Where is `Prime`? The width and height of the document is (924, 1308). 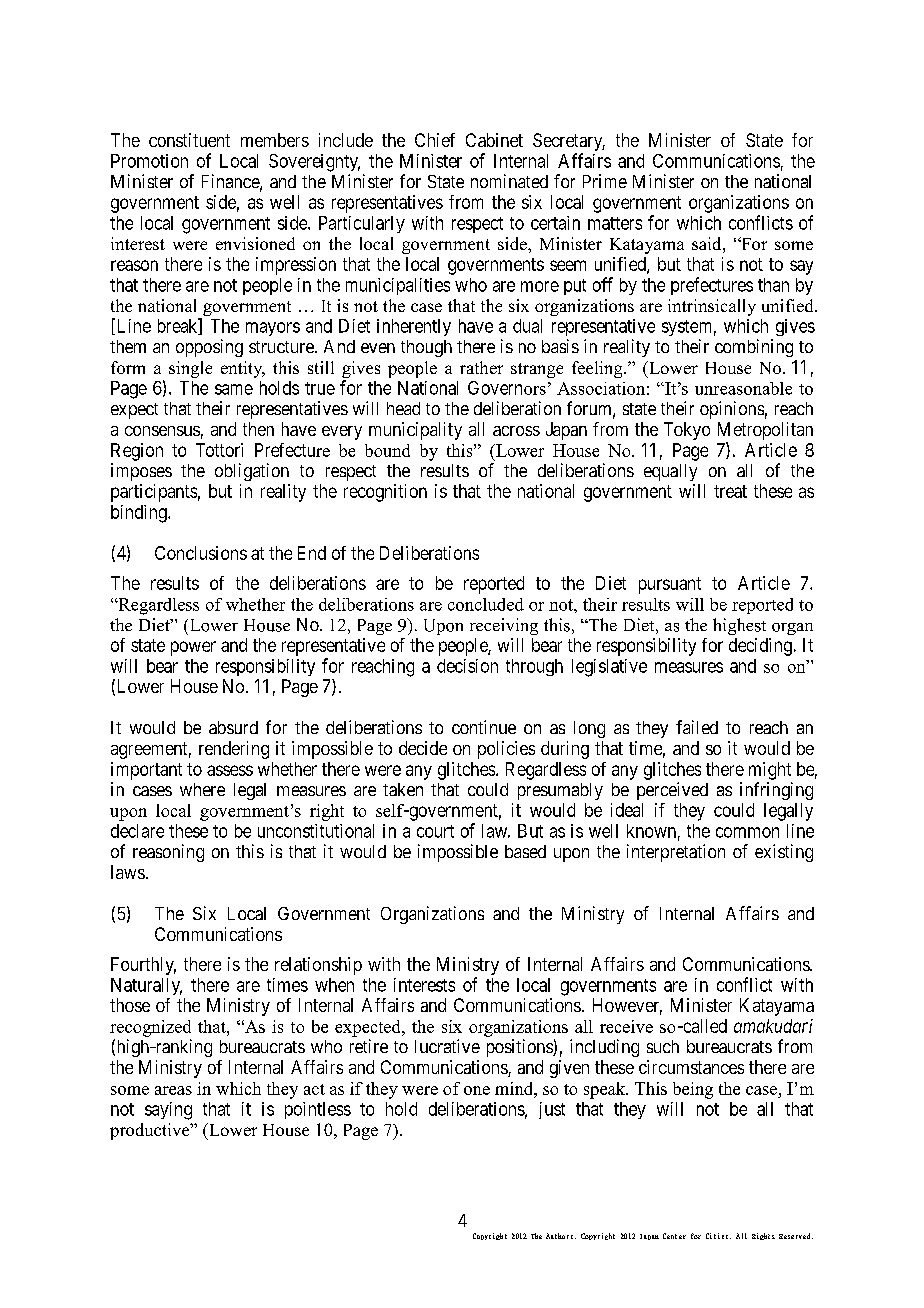 Prime is located at coordinates (605, 181).
